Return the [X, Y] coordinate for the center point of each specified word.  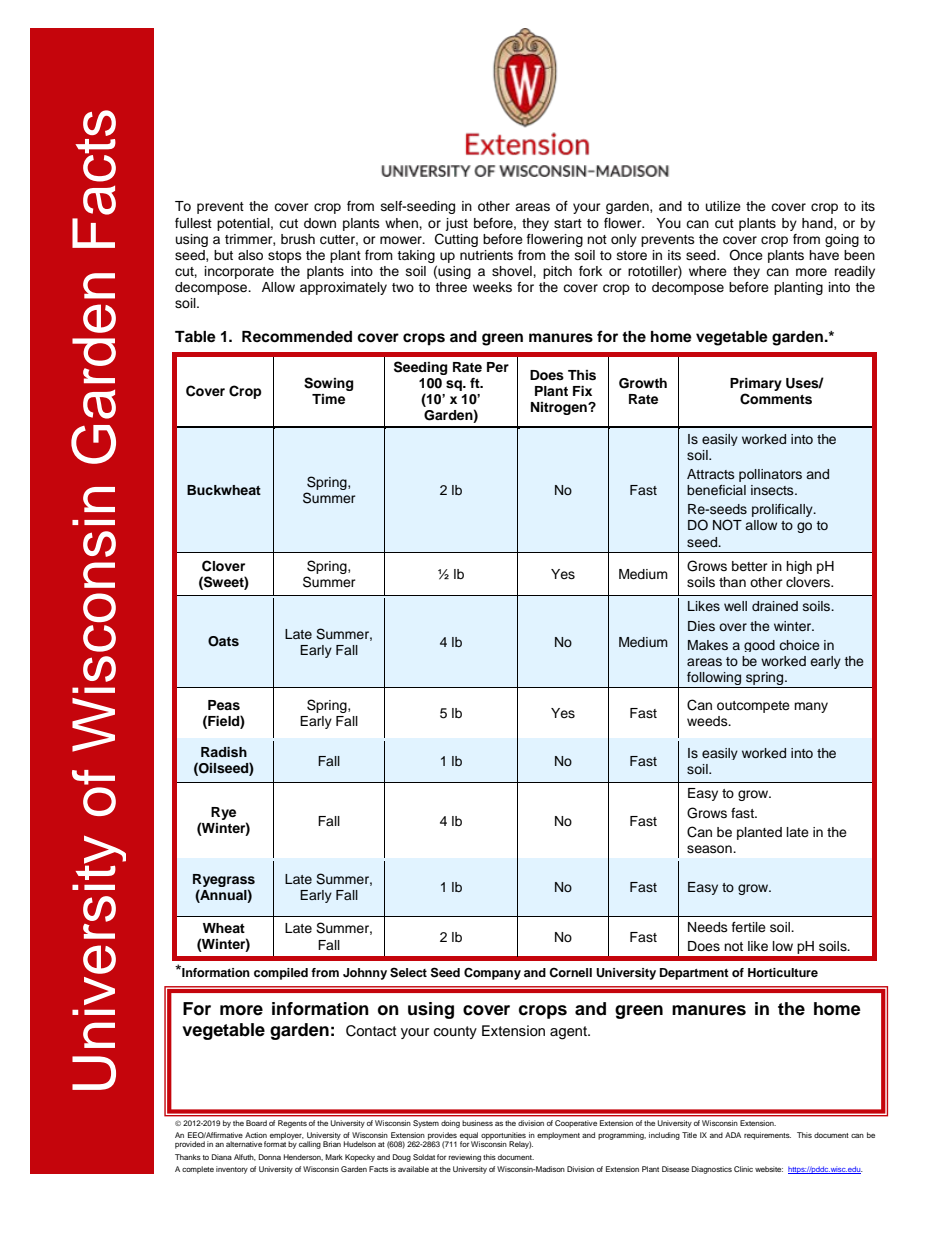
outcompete [753, 707]
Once [746, 255]
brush [298, 239]
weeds [708, 721]
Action [256, 1135]
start [568, 223]
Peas [224, 705]
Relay [520, 1145]
